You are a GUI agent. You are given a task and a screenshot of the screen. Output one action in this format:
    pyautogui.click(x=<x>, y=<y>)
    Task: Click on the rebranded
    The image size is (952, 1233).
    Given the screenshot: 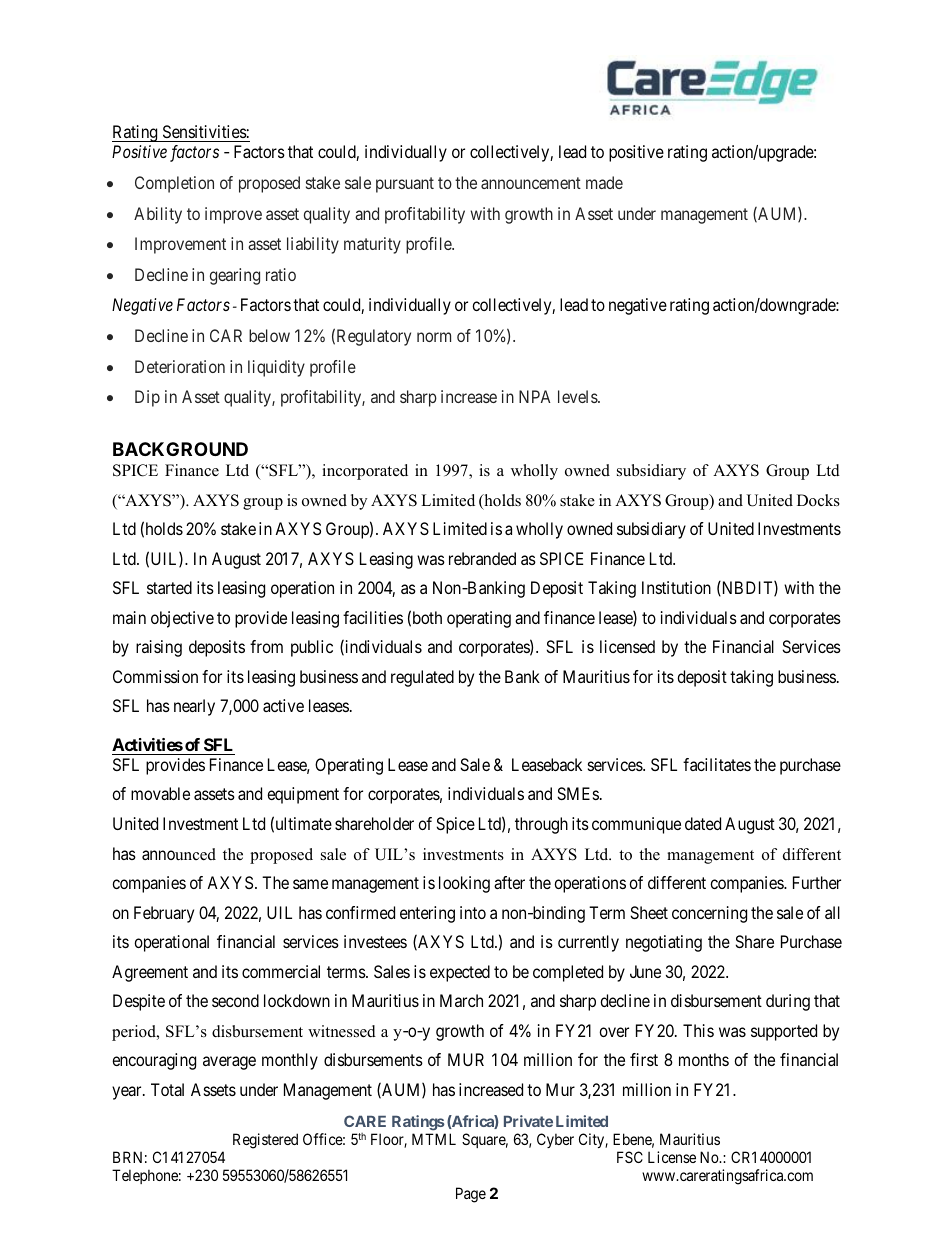 What is the action you would take?
    pyautogui.click(x=482, y=558)
